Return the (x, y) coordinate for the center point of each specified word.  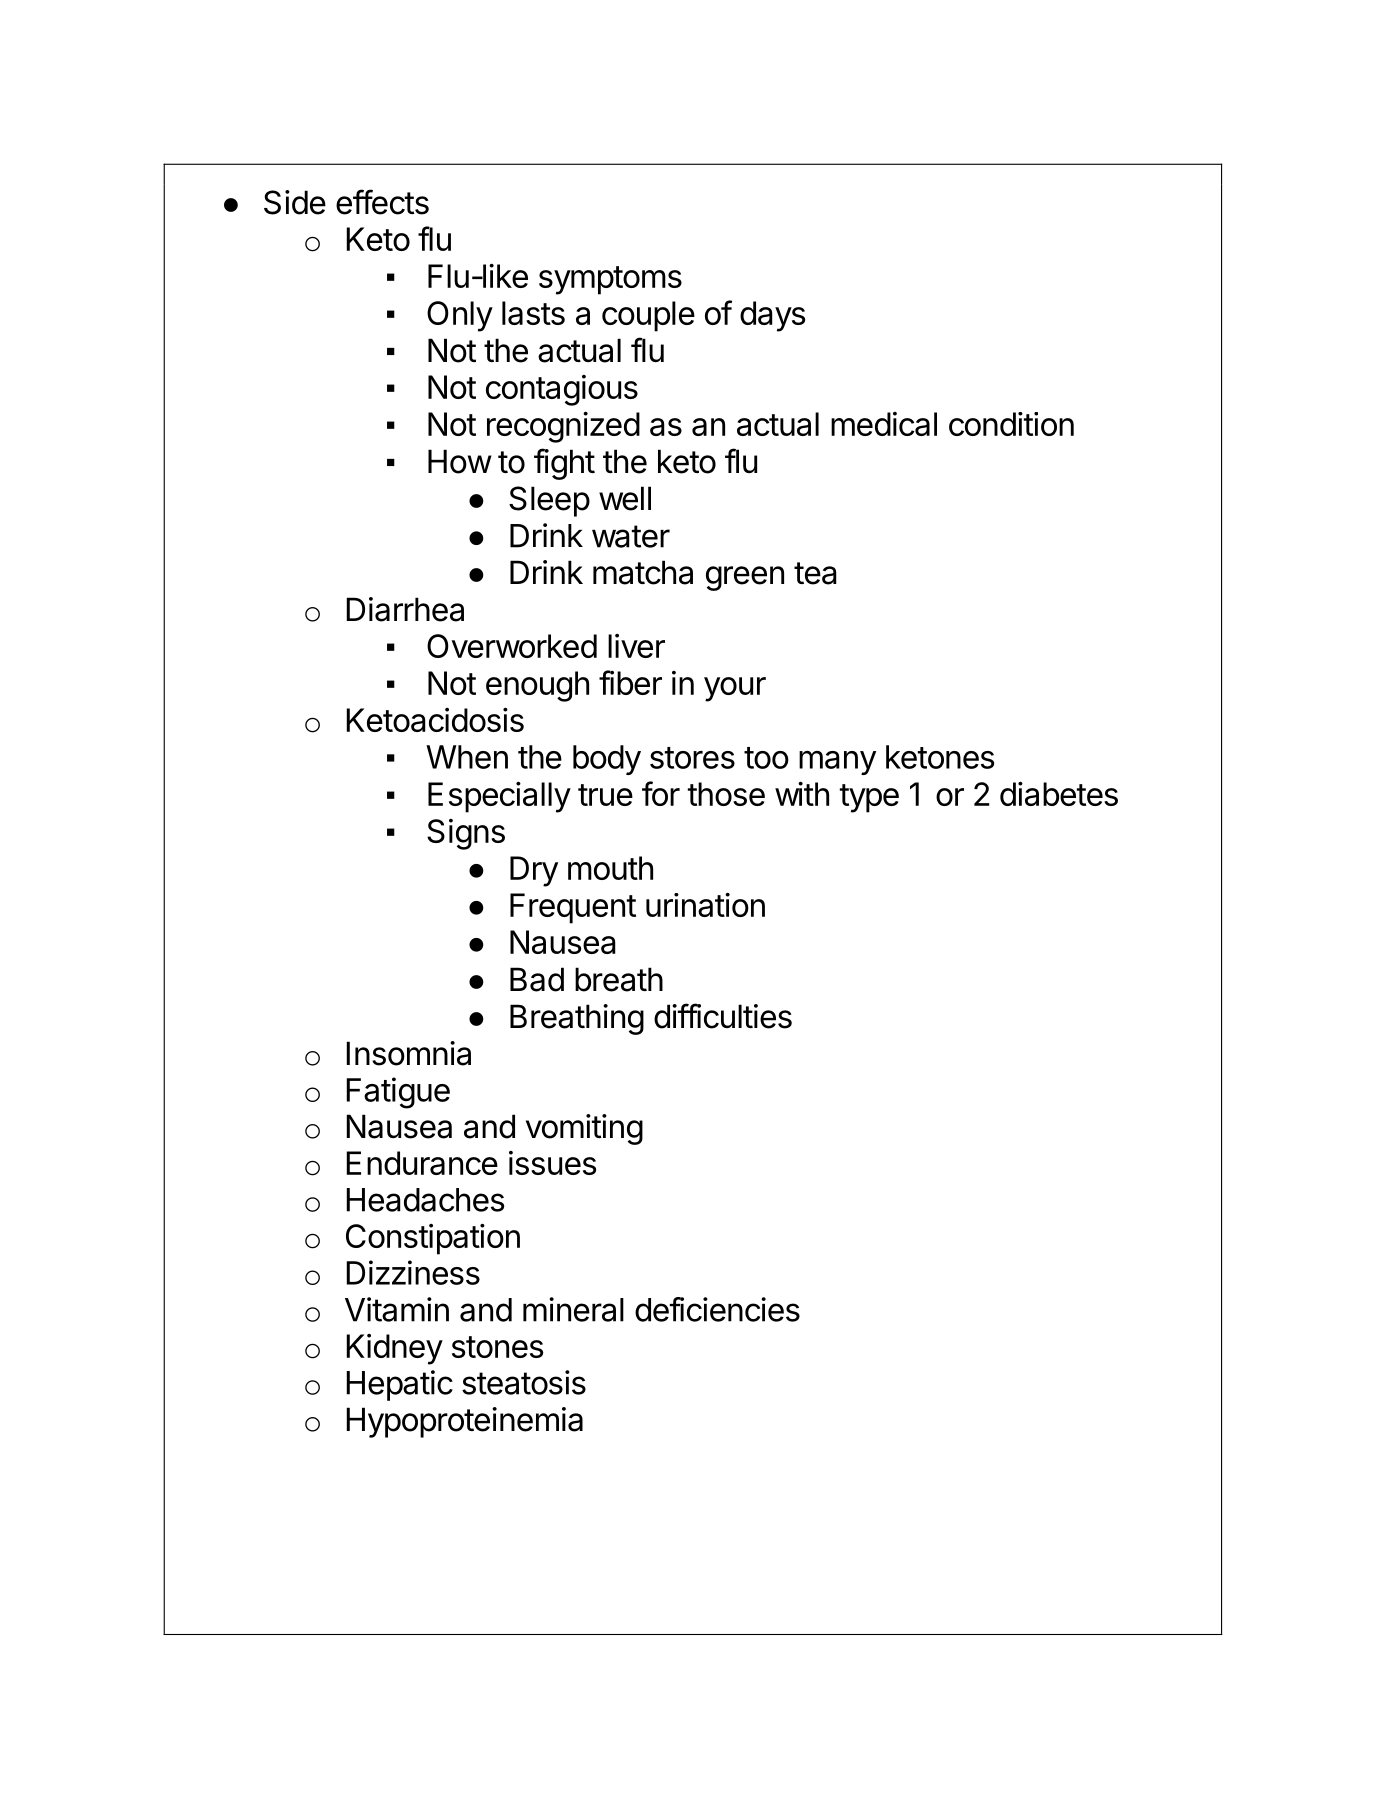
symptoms (610, 280)
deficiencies (717, 1309)
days (772, 316)
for (661, 793)
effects (382, 202)
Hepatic (399, 1385)
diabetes (1059, 794)
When (467, 757)
